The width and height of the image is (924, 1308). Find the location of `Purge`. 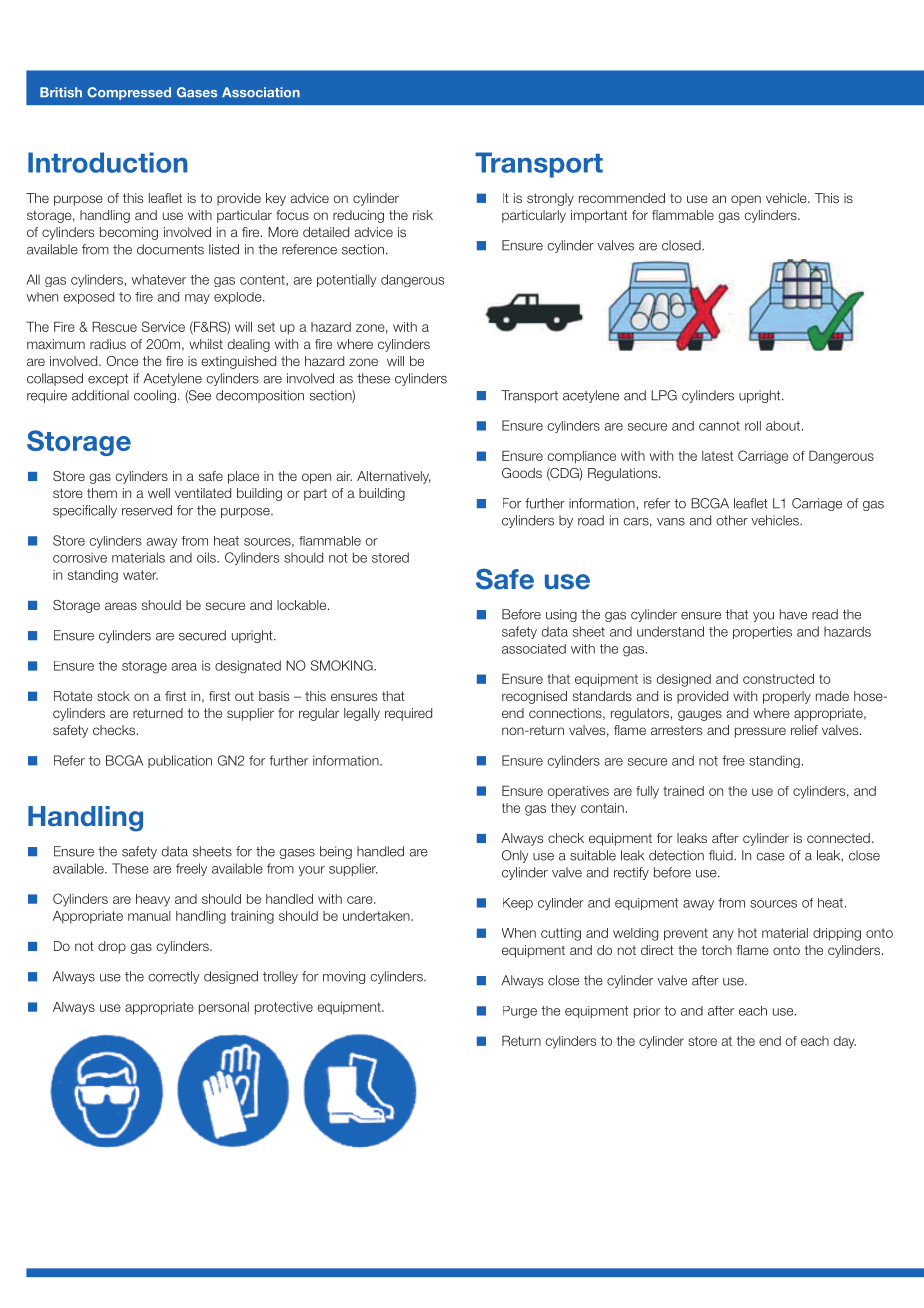

Purge is located at coordinates (520, 1012).
